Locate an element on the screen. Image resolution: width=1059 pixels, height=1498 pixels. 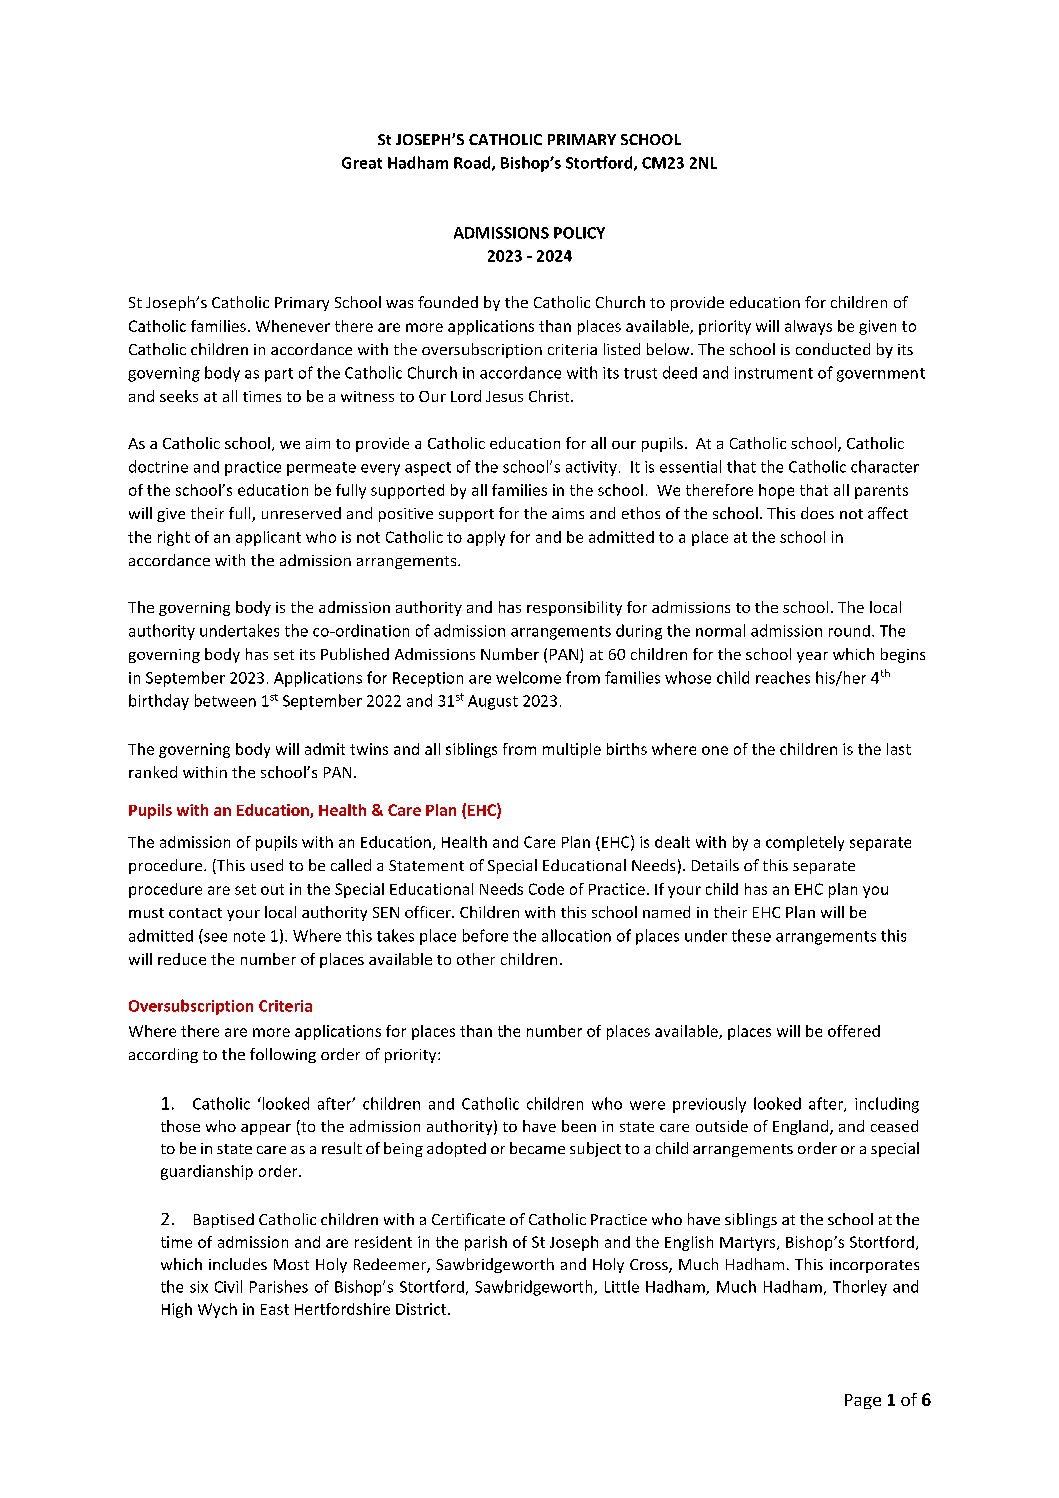
note is located at coordinates (249, 936).
